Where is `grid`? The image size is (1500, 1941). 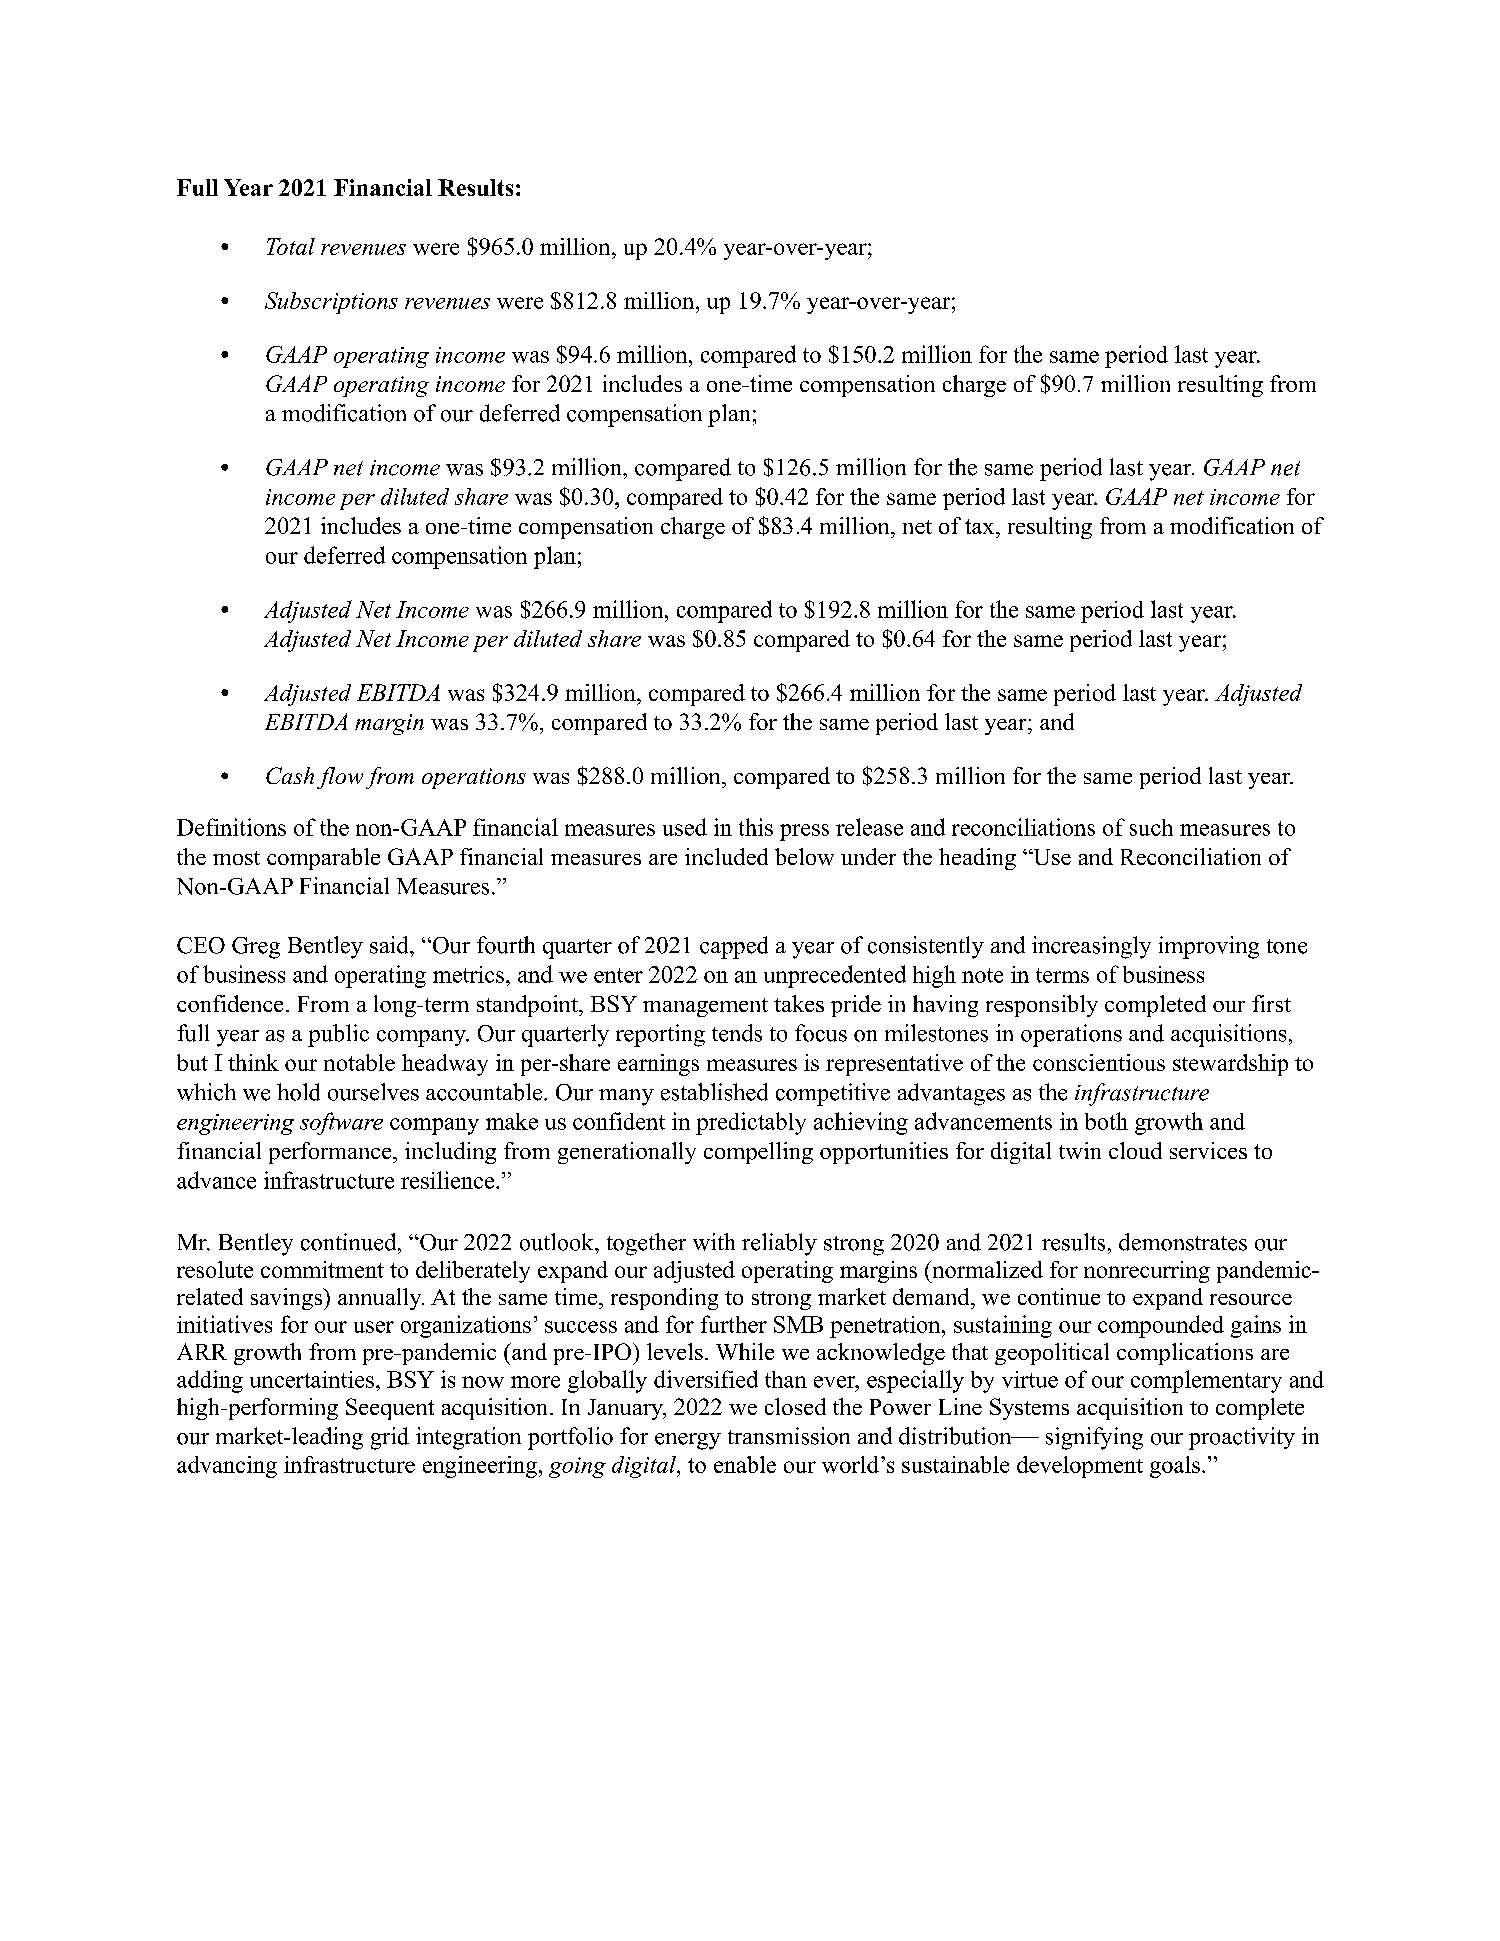 grid is located at coordinates (390, 1438).
